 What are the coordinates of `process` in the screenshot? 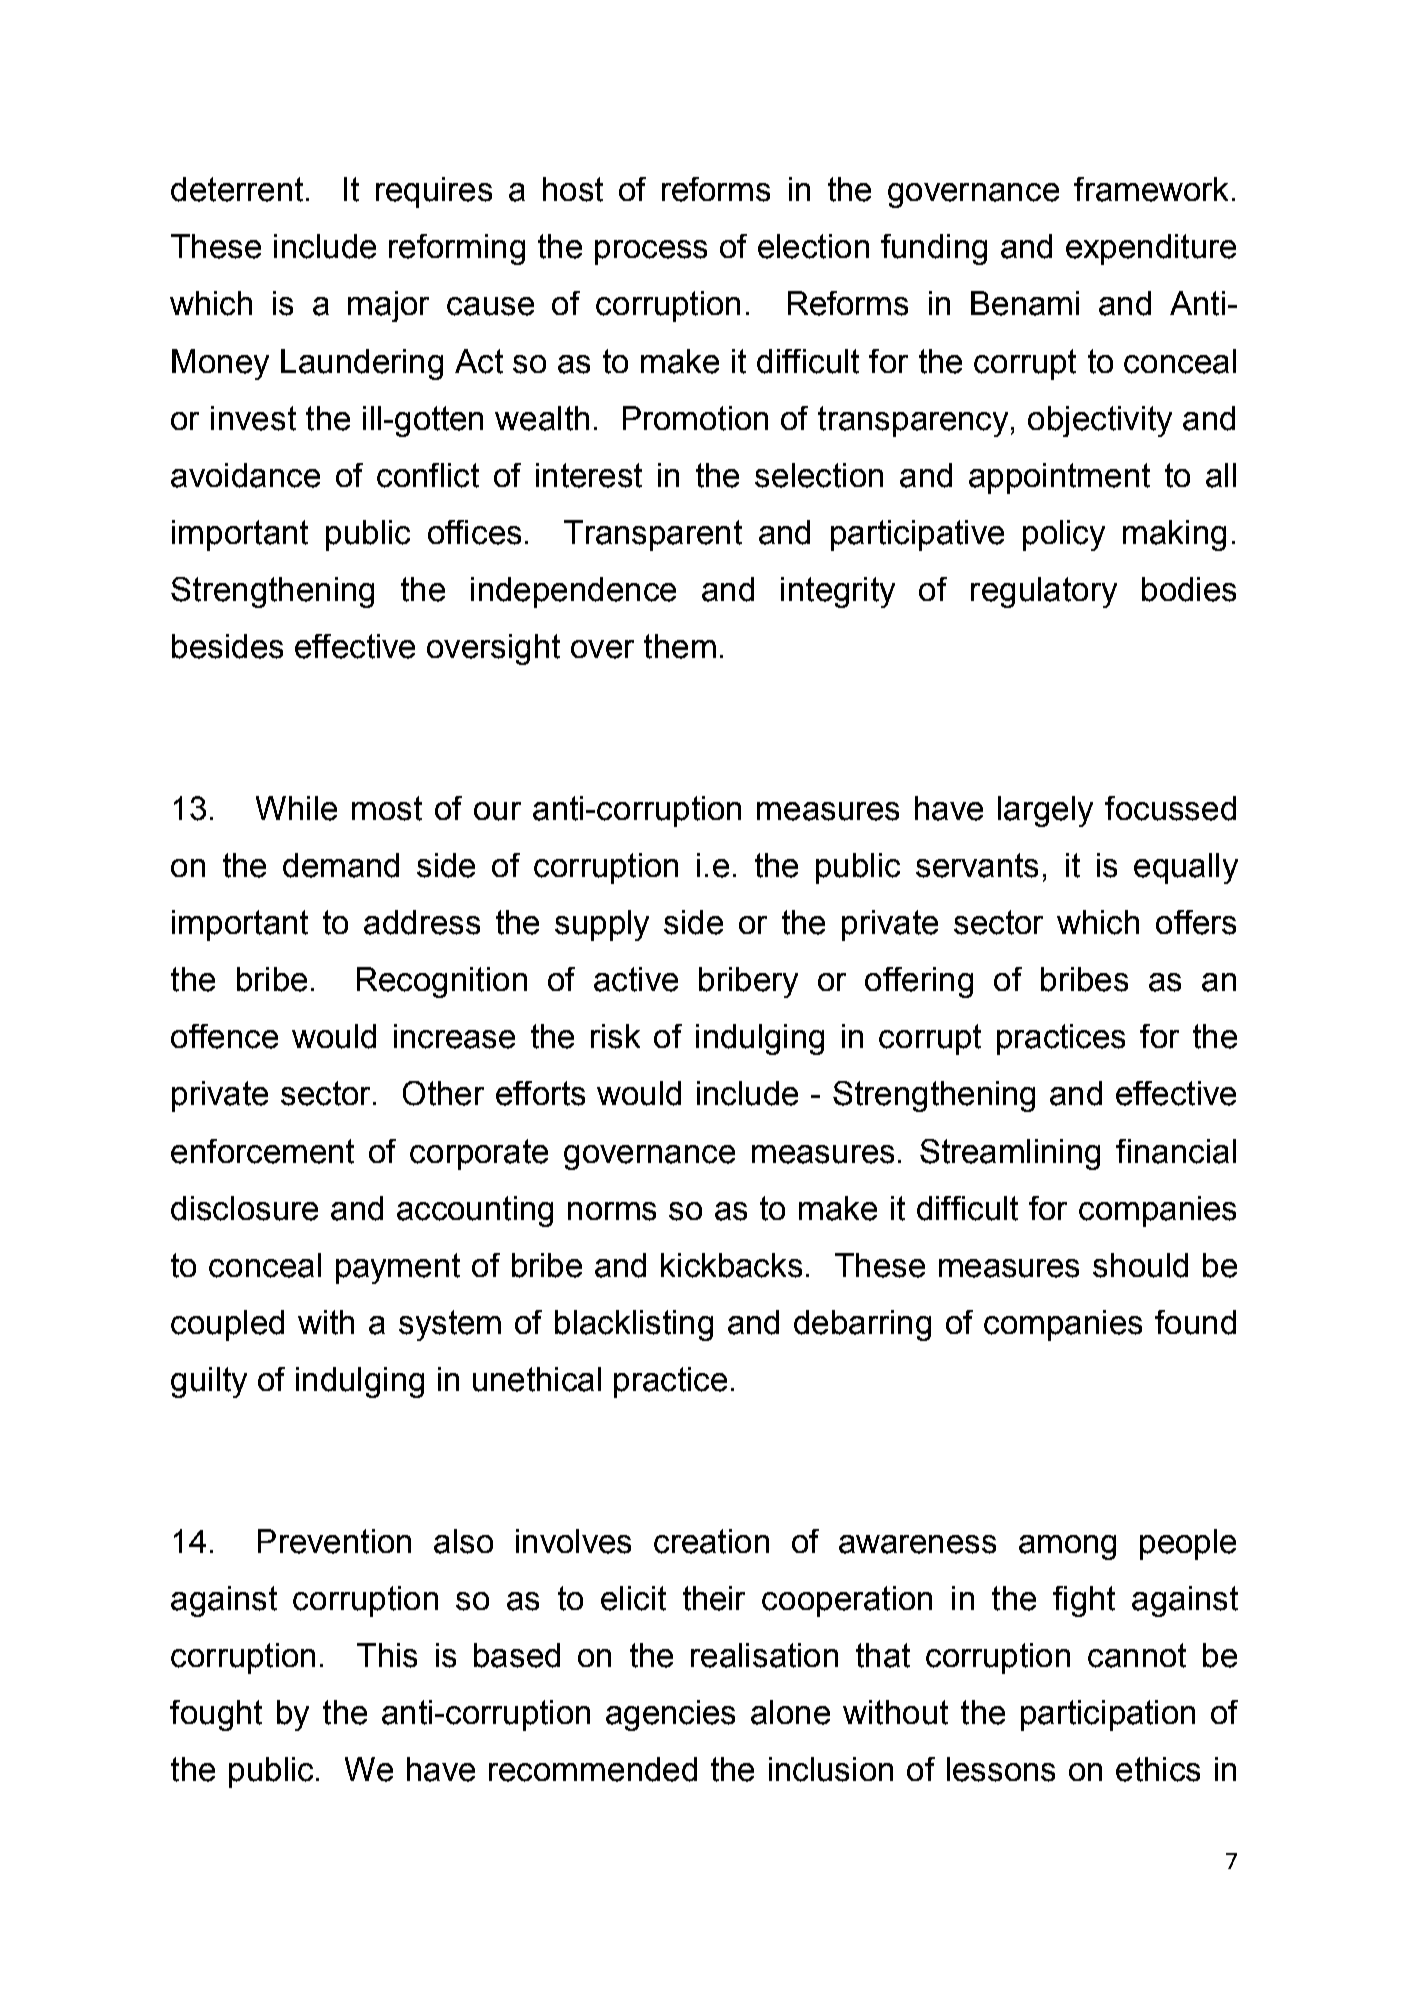 It's located at (651, 252).
